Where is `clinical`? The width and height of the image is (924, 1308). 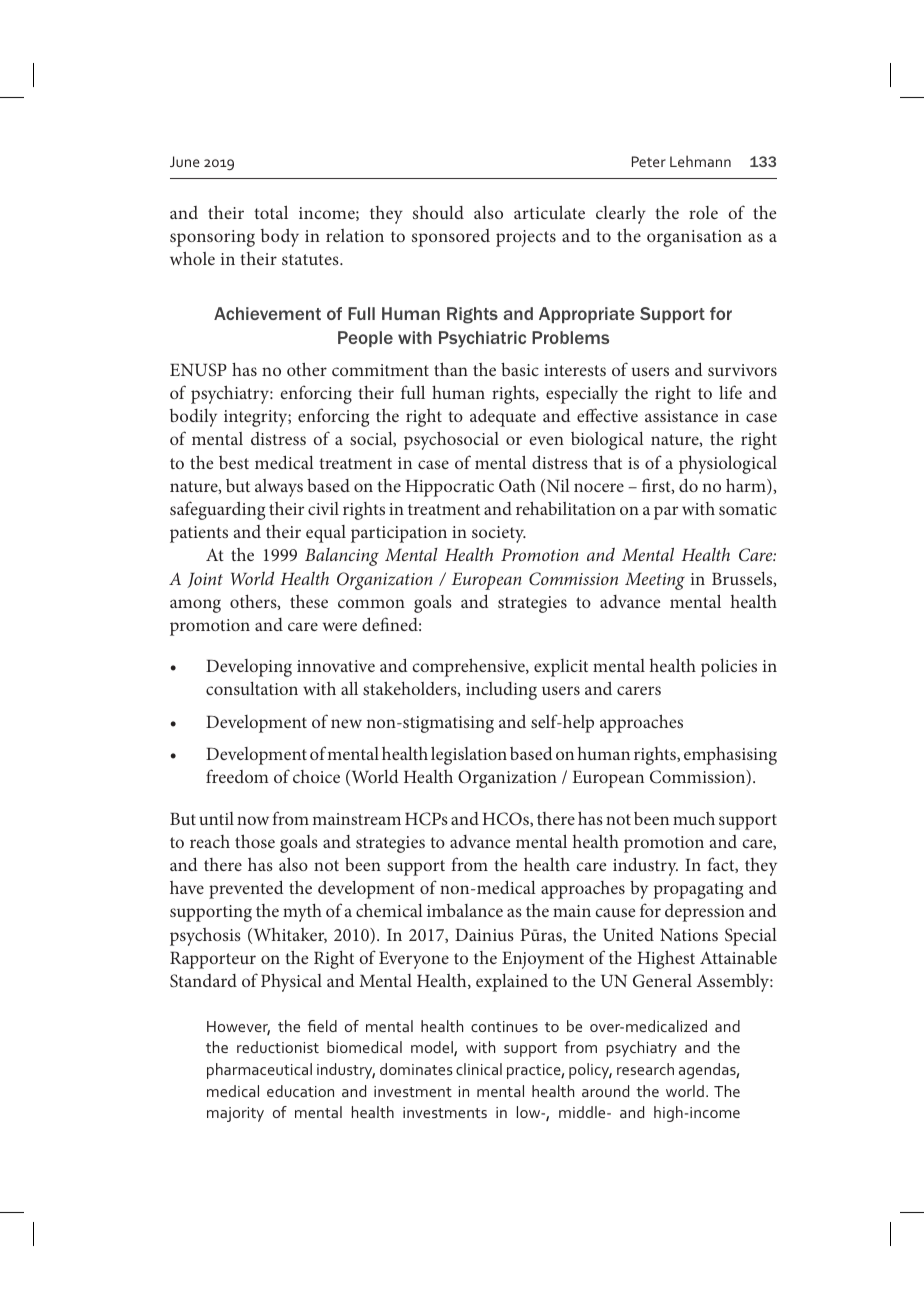 clinical is located at coordinates (479, 1069).
